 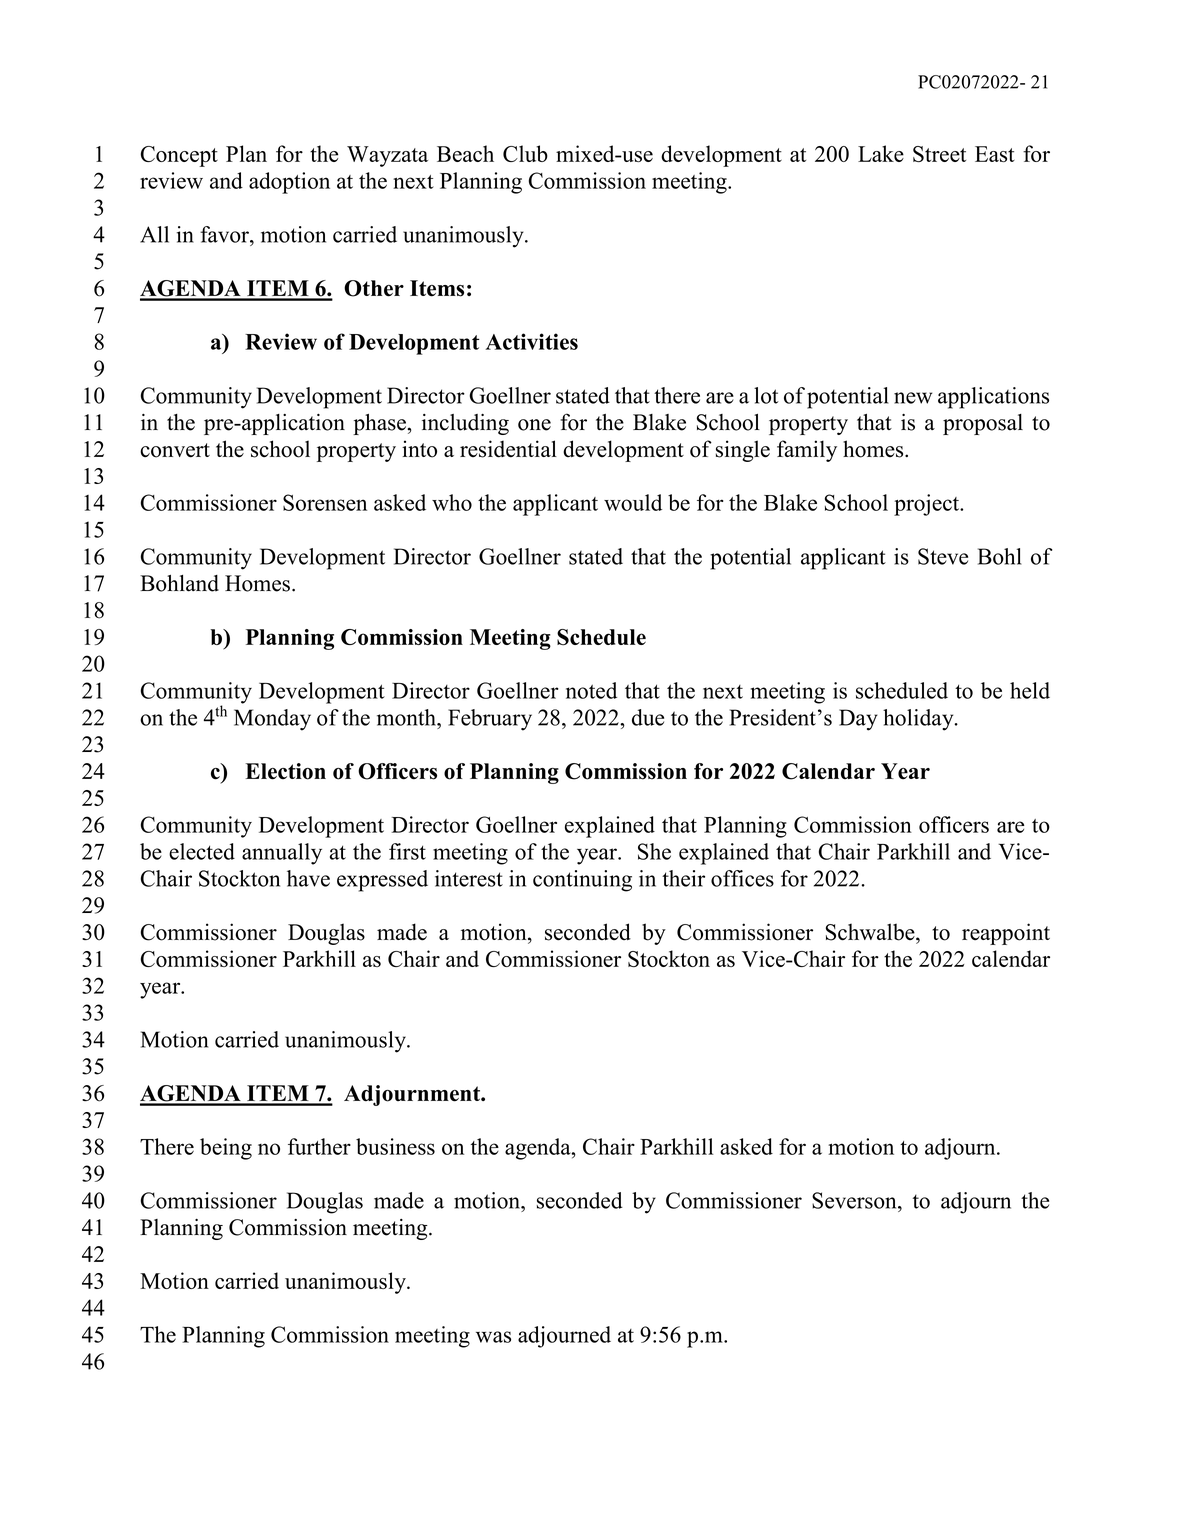 I want to click on Club, so click(x=525, y=153).
